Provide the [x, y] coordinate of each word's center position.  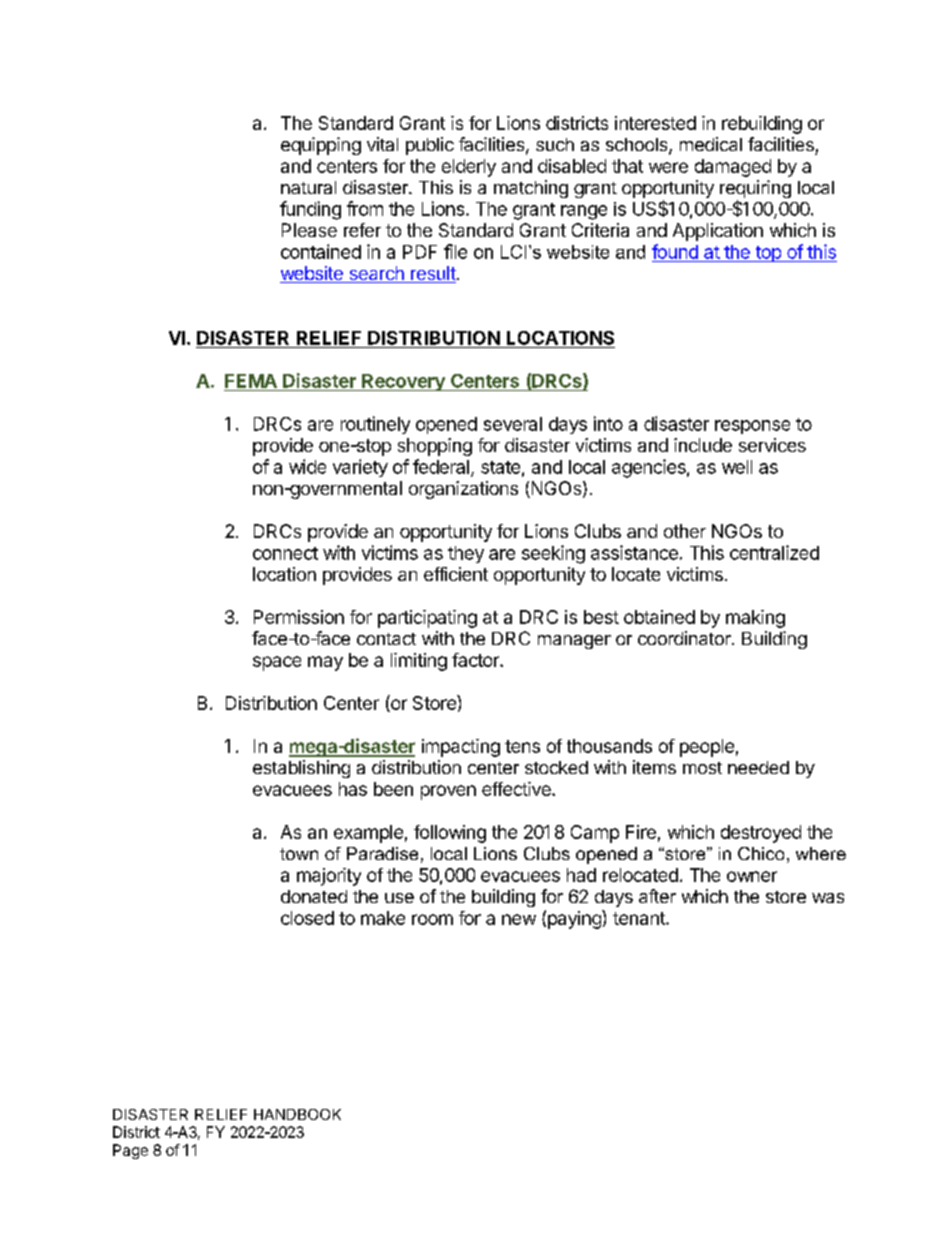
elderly [469, 168]
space [277, 663]
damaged [733, 168]
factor [476, 660]
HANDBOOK [297, 1114]
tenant [640, 918]
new [519, 919]
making [755, 619]
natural [308, 187]
